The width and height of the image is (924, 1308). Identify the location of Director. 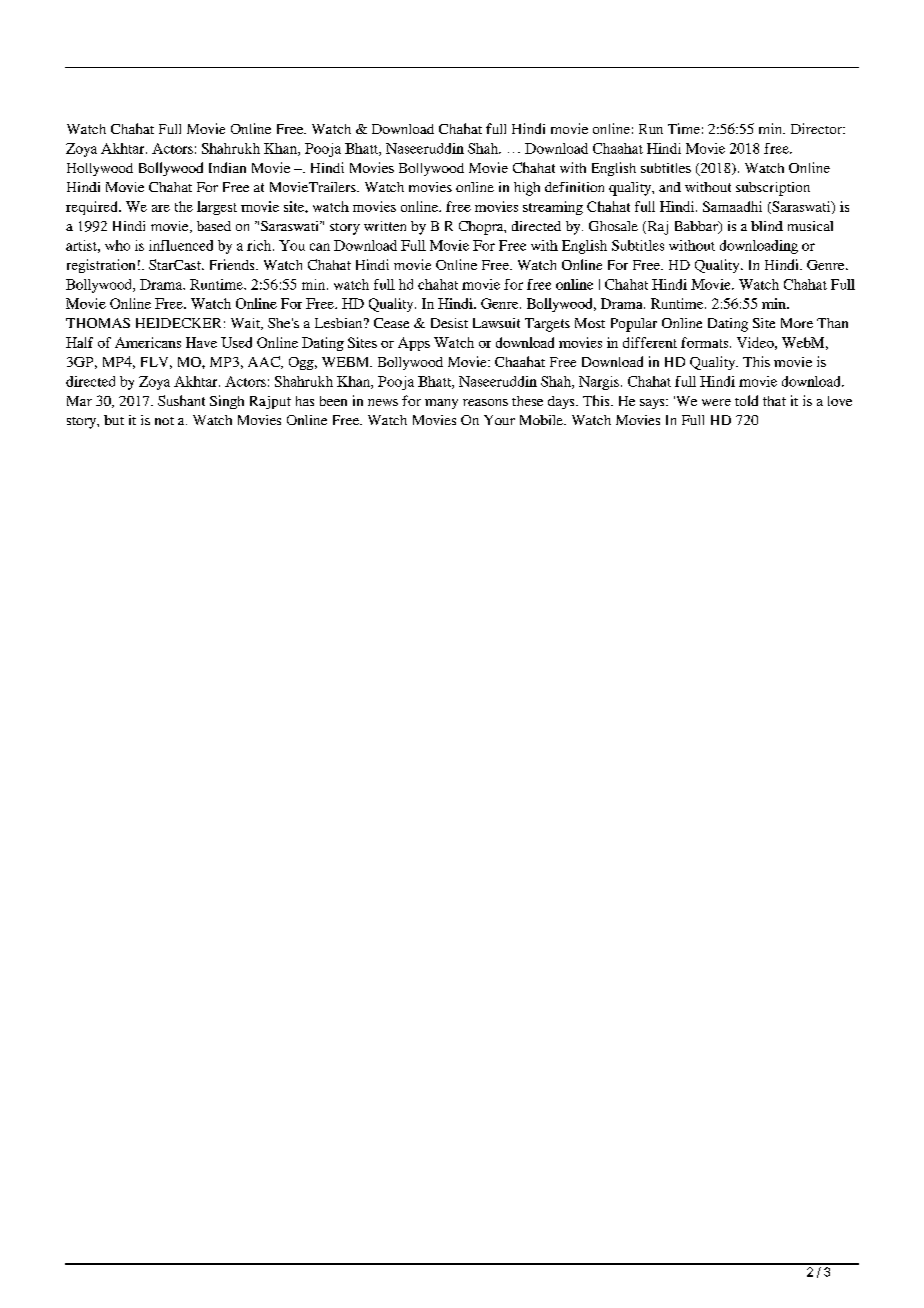
(818, 128).
